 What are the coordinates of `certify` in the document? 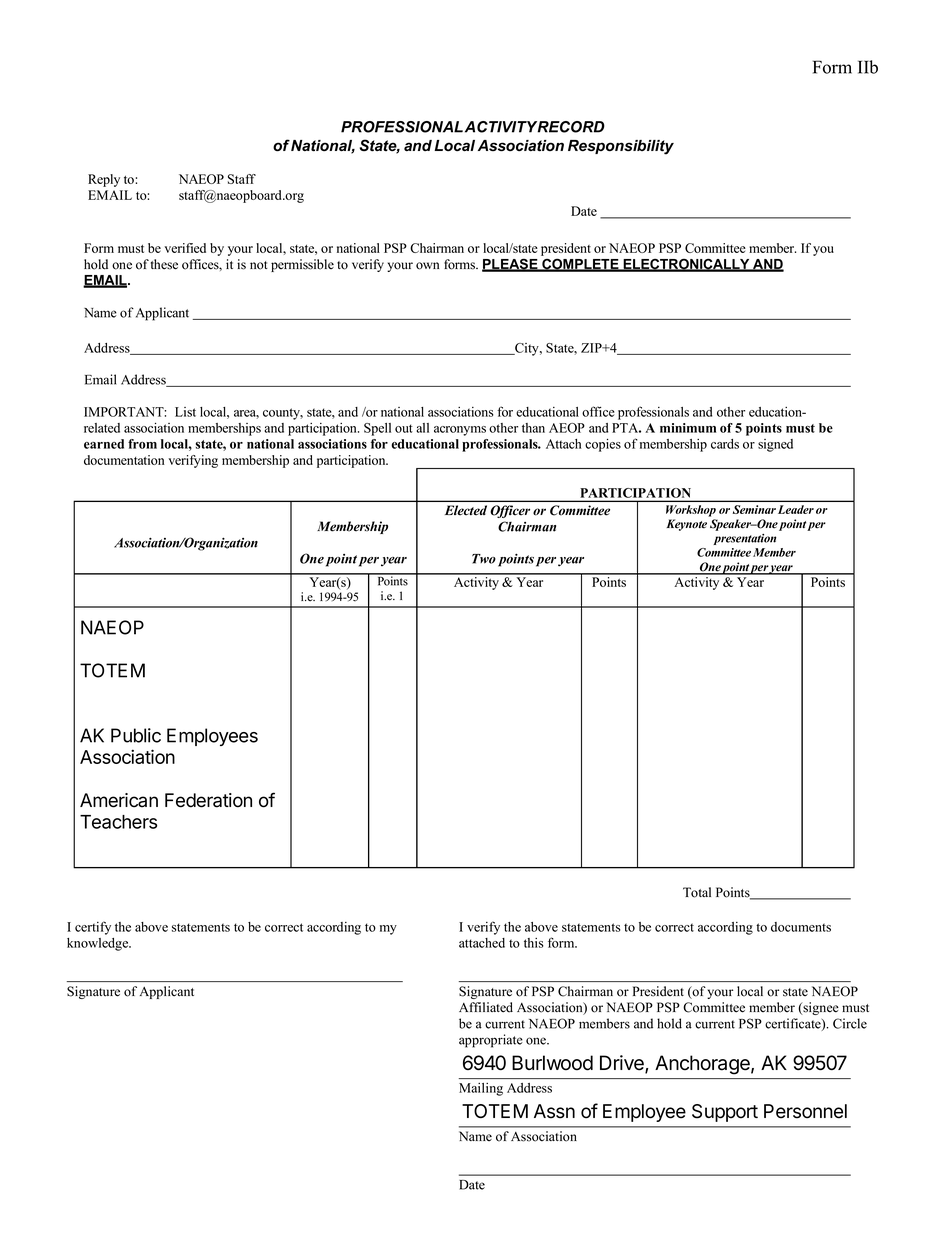 It's located at (93, 928).
